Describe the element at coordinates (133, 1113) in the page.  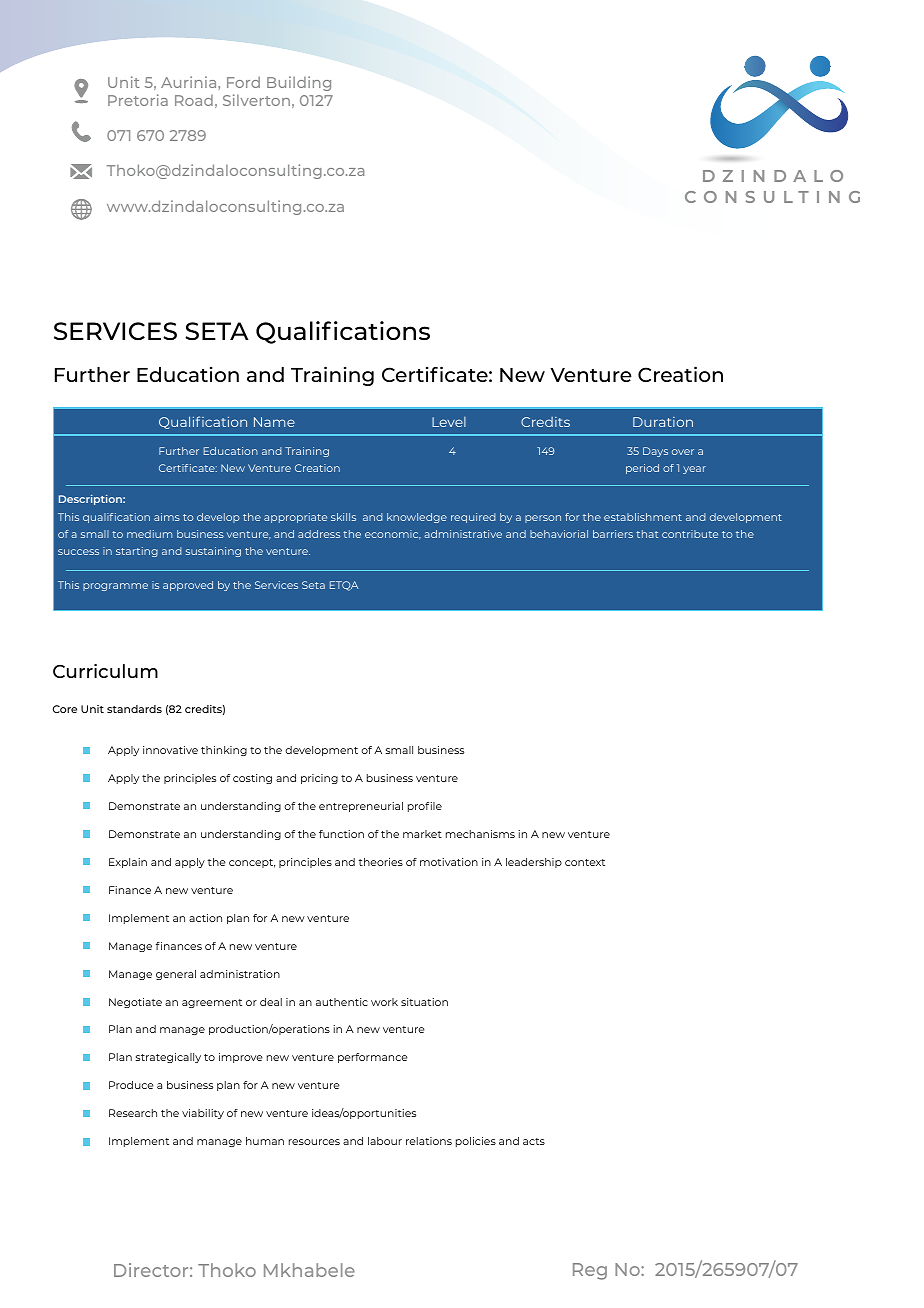
I see `Research` at that location.
